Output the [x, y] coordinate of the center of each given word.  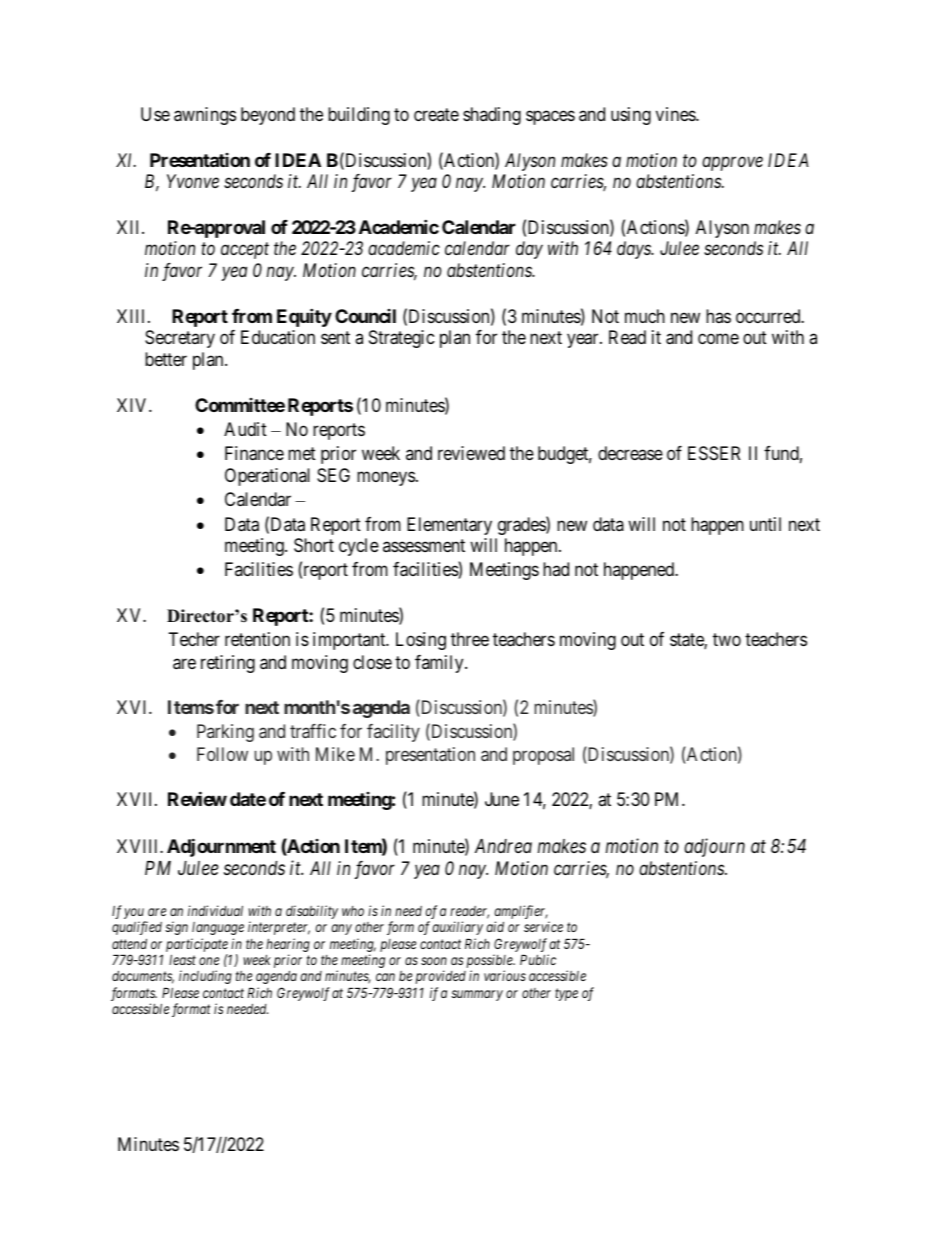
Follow [222, 754]
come [718, 339]
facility [393, 733]
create [436, 114]
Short [314, 545]
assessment [424, 545]
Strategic [402, 339]
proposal [543, 756]
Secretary [180, 339]
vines [676, 114]
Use [155, 114]
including [205, 977]
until [765, 524]
